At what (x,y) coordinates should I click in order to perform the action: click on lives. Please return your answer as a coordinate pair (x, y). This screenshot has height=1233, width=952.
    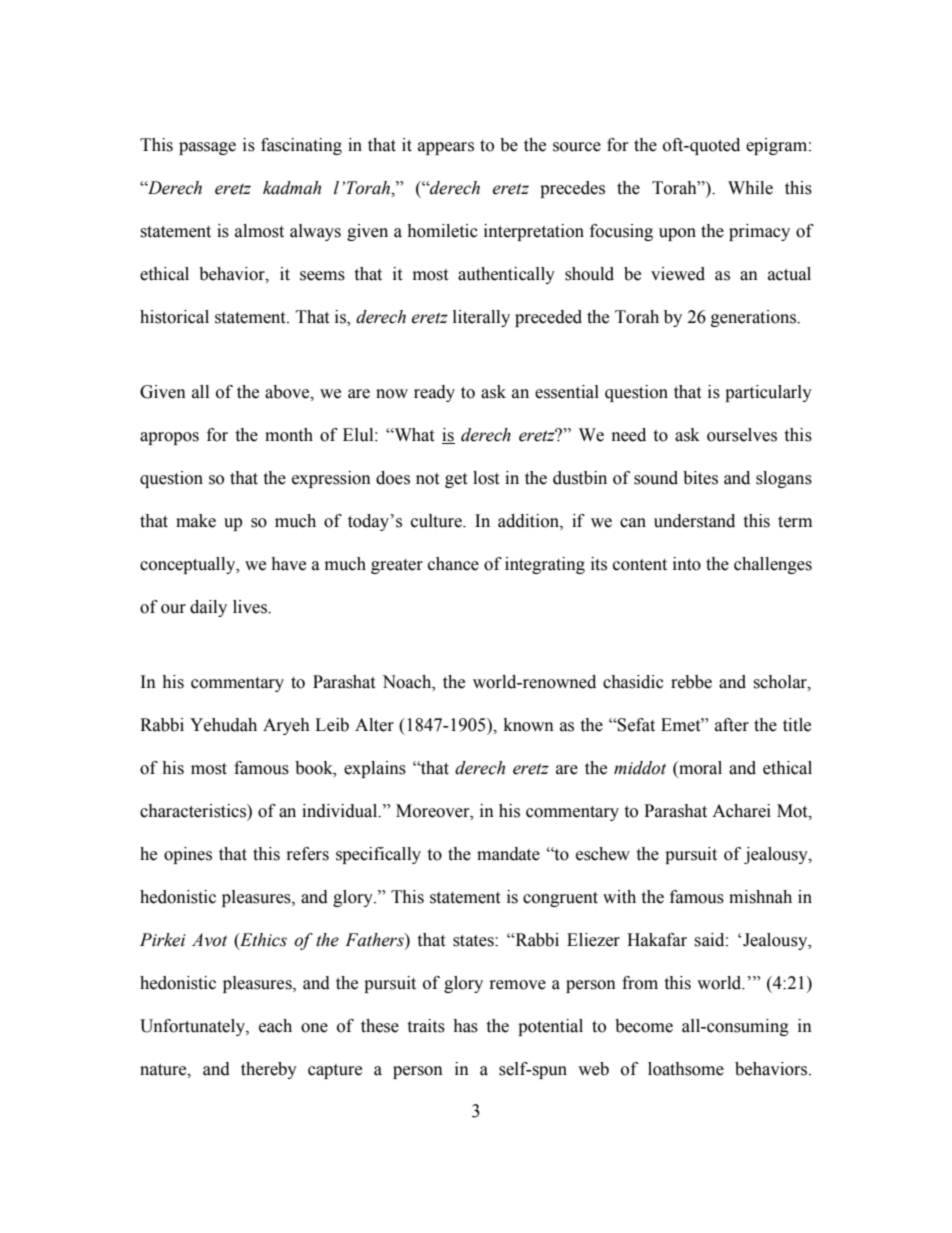
    Looking at the image, I should click on (251, 607).
